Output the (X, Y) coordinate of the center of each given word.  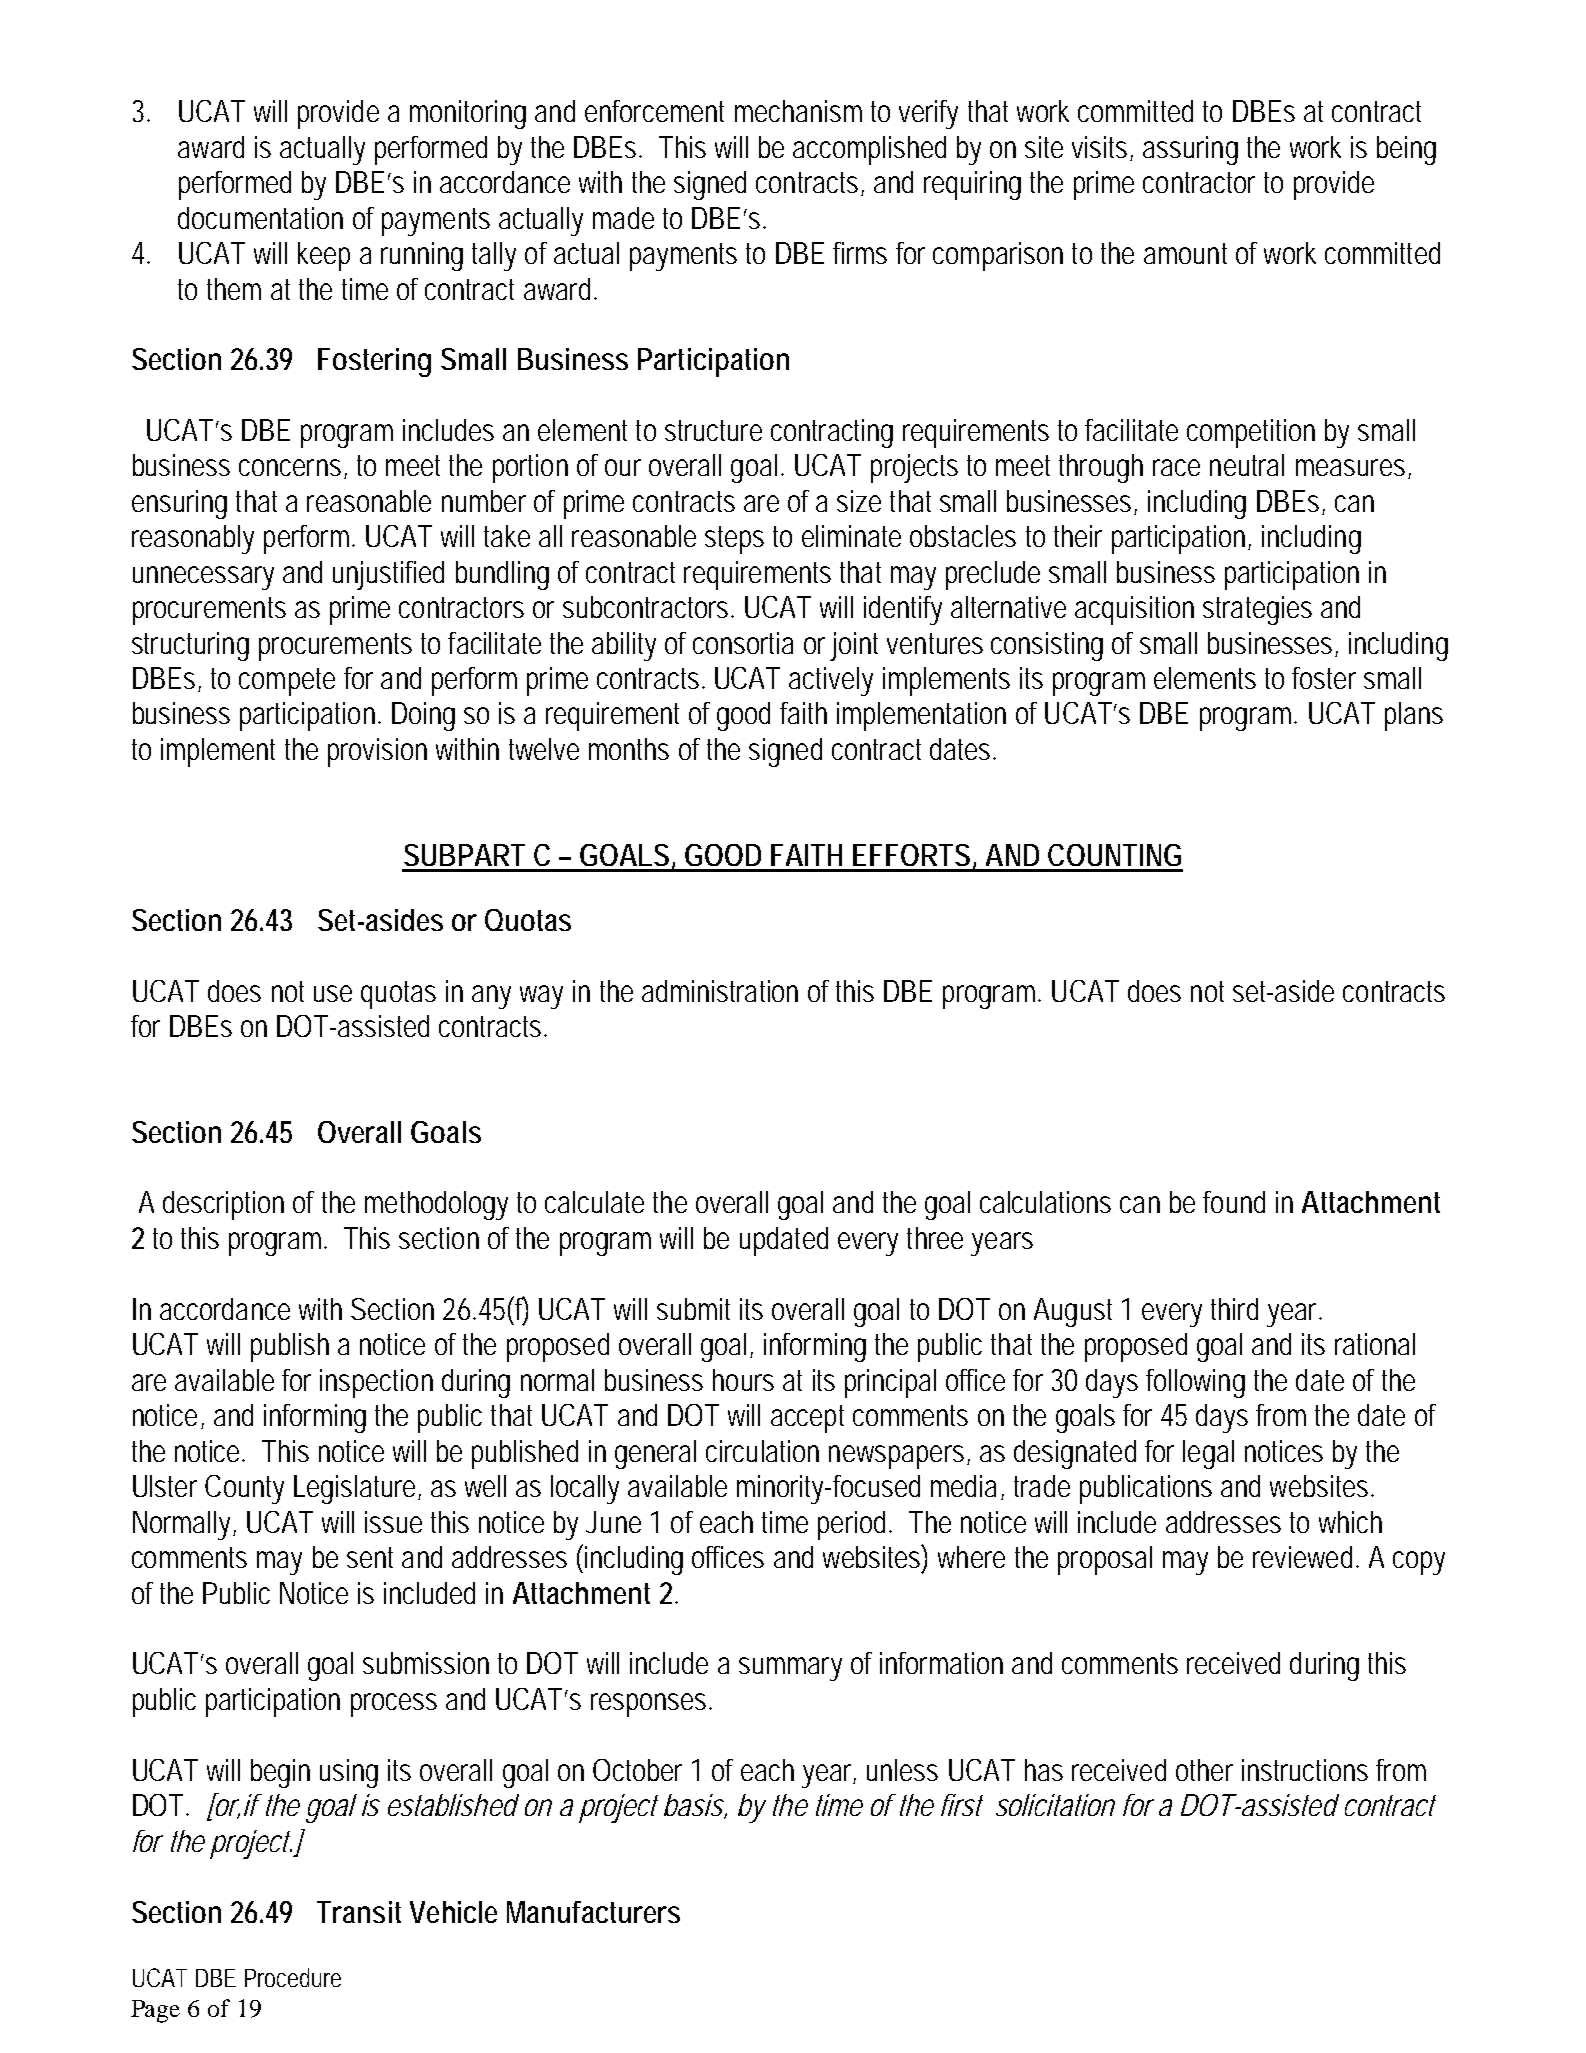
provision (377, 752)
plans (1414, 716)
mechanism (798, 111)
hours (743, 1380)
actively (831, 681)
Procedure (293, 1977)
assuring (1190, 150)
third (1234, 1309)
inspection (376, 1383)
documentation (260, 218)
